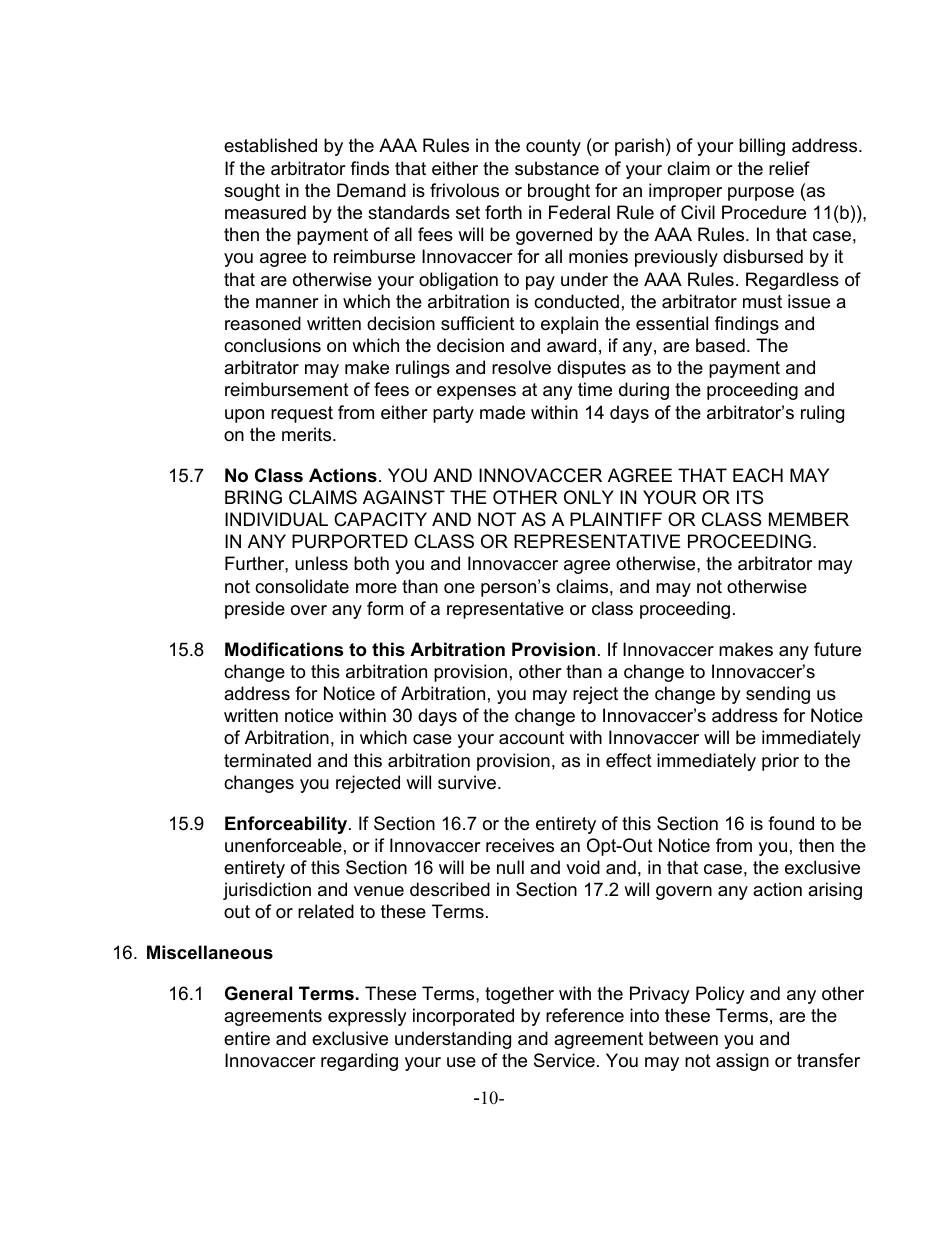 This page has height=1233, width=952. I want to click on sending, so click(778, 695).
